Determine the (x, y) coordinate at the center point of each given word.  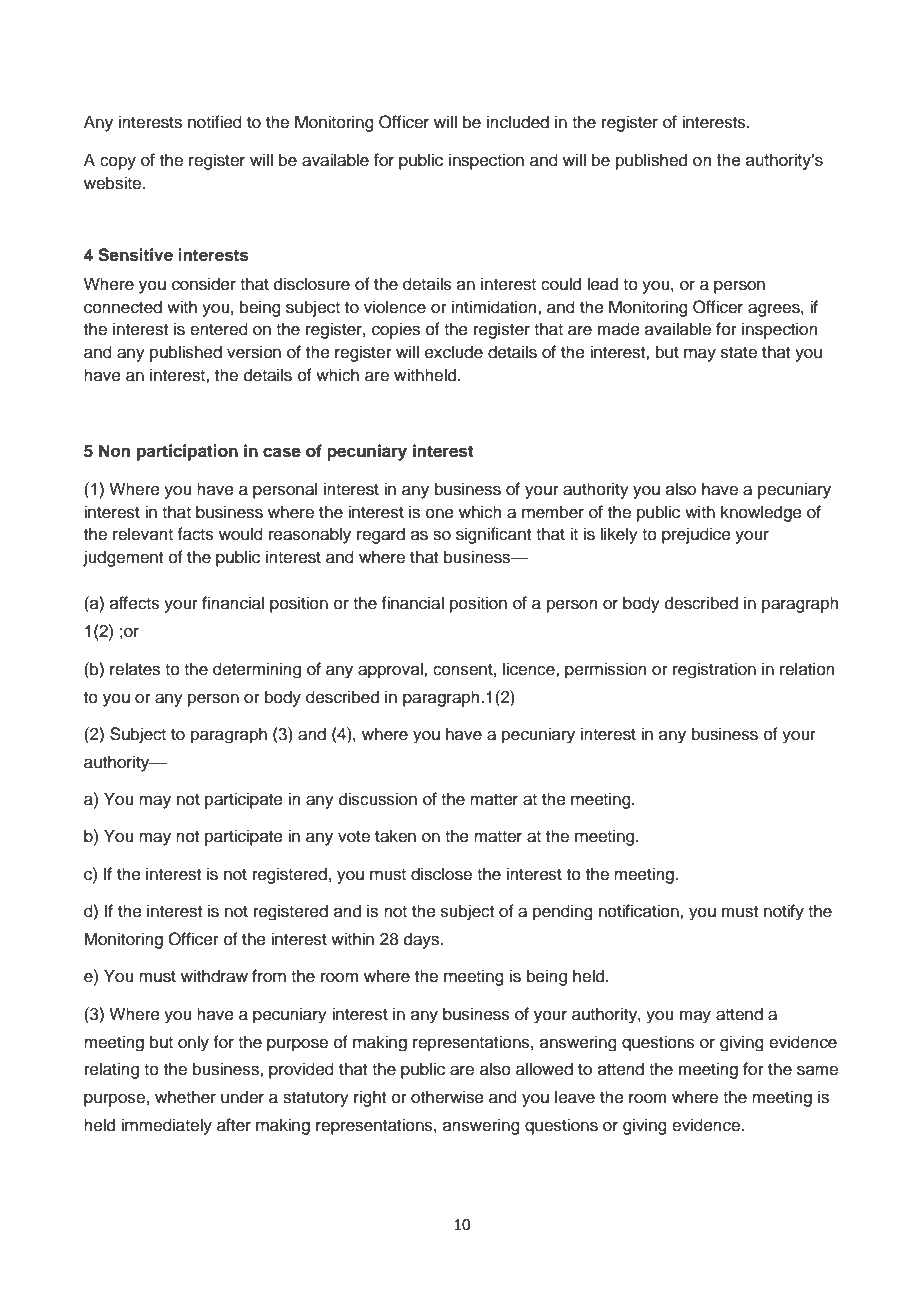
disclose (441, 874)
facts (195, 534)
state (739, 353)
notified (215, 122)
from (269, 976)
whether (185, 1097)
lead (602, 284)
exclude (454, 352)
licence (530, 669)
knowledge (761, 513)
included (518, 122)
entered (219, 329)
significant (493, 535)
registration (714, 670)
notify (784, 912)
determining (257, 670)
